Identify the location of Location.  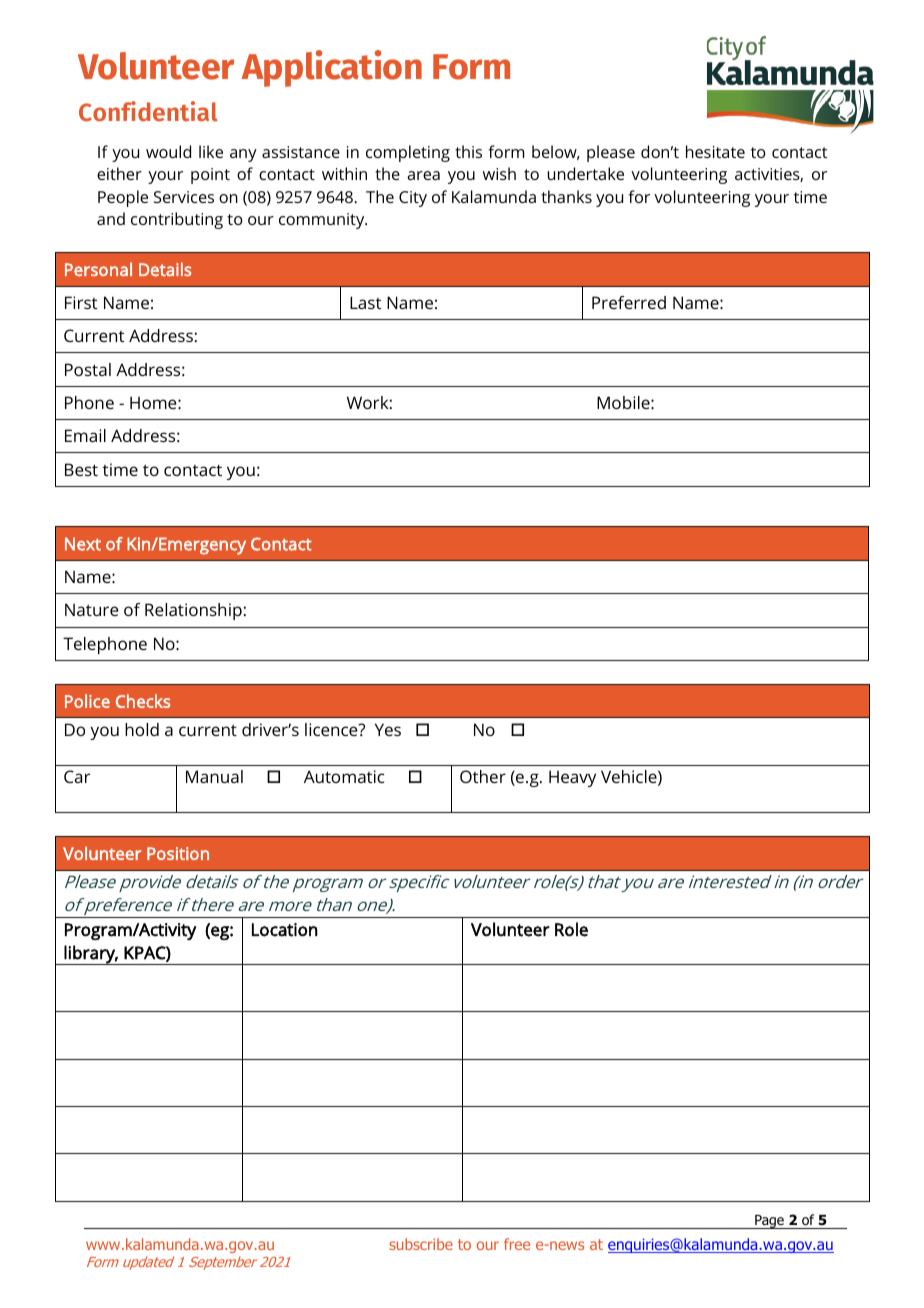
(285, 930).
